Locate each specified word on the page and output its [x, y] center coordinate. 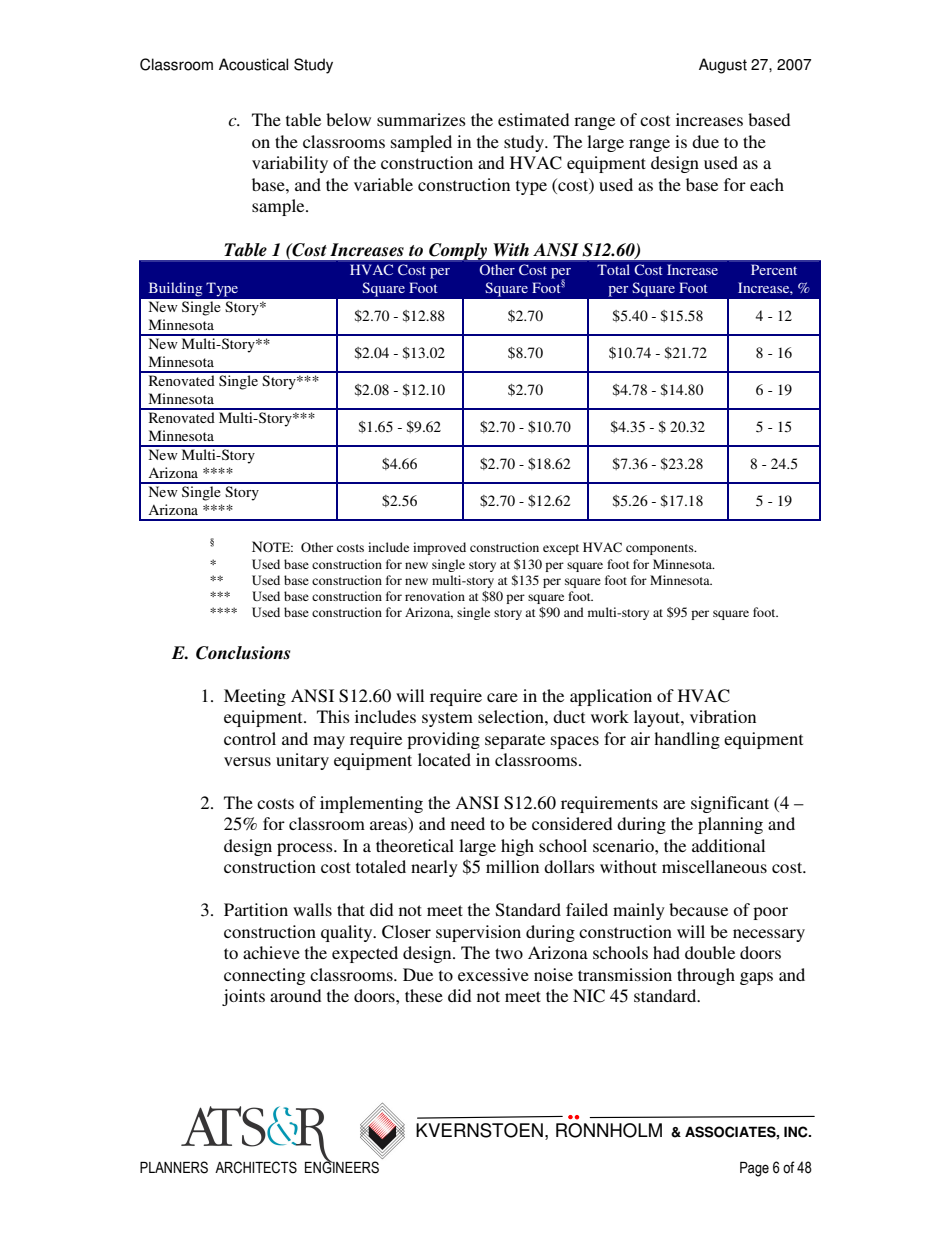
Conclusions [243, 653]
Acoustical [253, 64]
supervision [478, 933]
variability [290, 164]
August [723, 66]
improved [439, 548]
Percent [774, 269]
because [698, 909]
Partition [256, 909]
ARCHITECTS [256, 1167]
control [250, 738]
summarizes [421, 119]
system [447, 719]
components [661, 549]
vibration [723, 716]
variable [383, 184]
